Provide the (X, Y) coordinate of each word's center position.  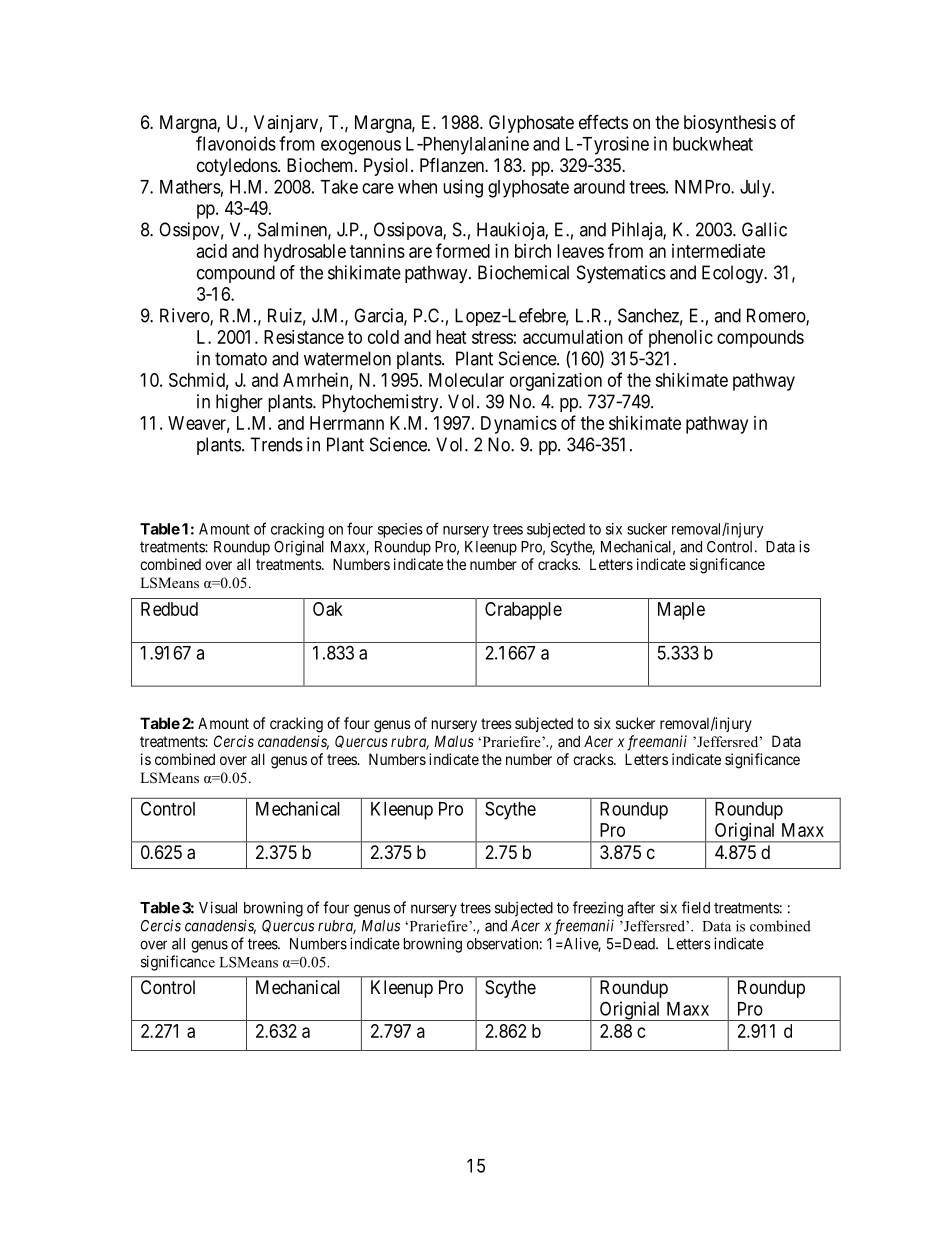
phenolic (681, 339)
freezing (598, 909)
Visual (218, 907)
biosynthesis (730, 124)
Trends (276, 444)
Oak (328, 609)
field (696, 907)
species (400, 530)
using (463, 188)
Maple (681, 611)
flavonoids (236, 143)
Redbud (169, 609)
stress (492, 337)
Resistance (304, 337)
